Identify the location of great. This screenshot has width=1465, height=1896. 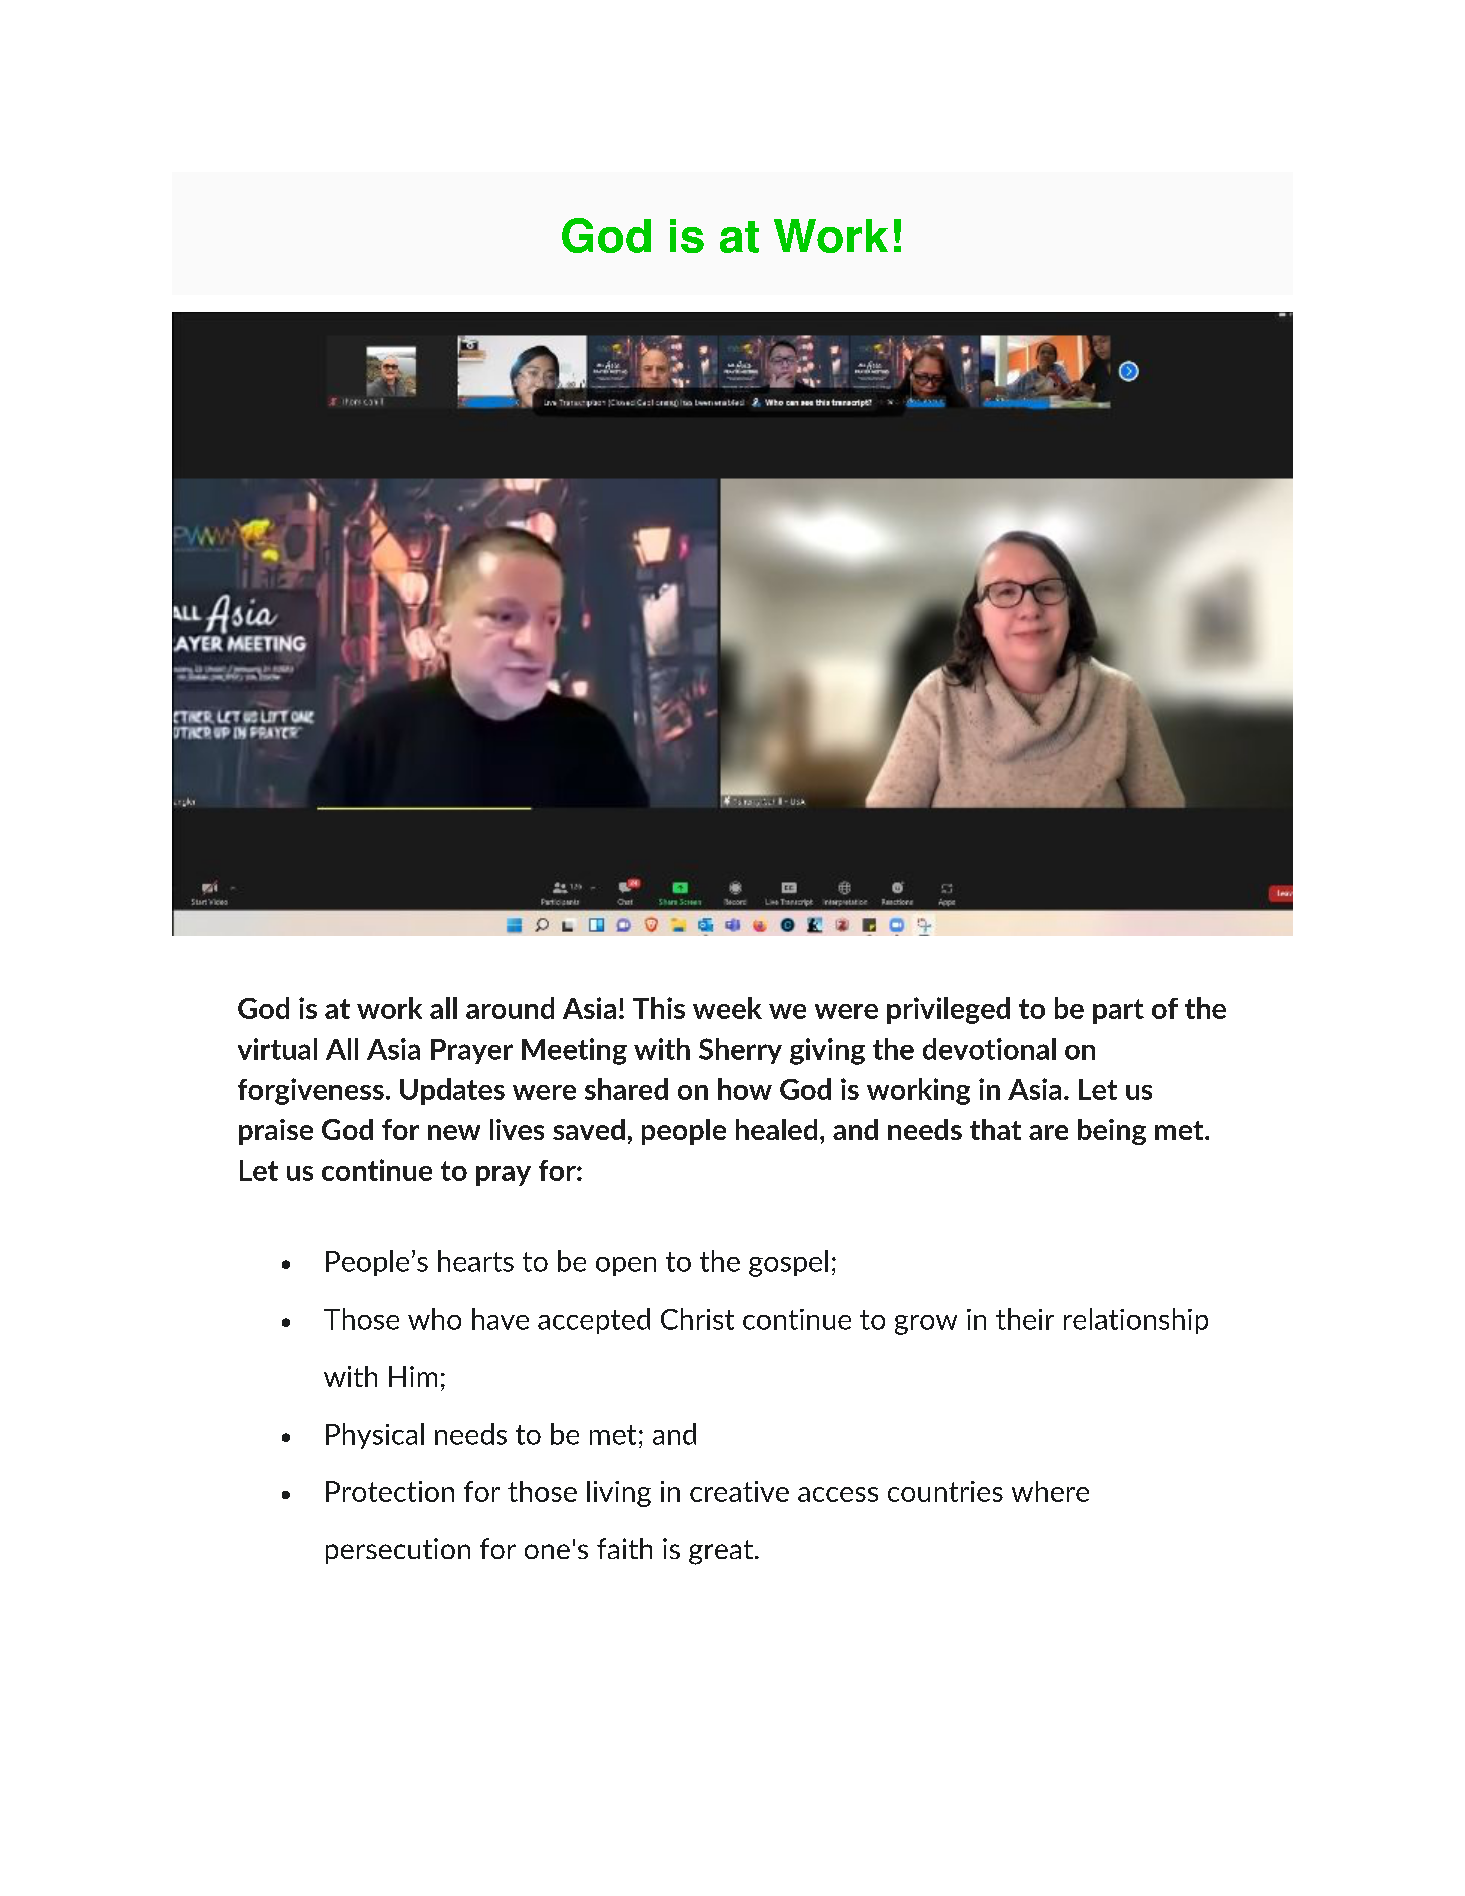
(722, 1552).
